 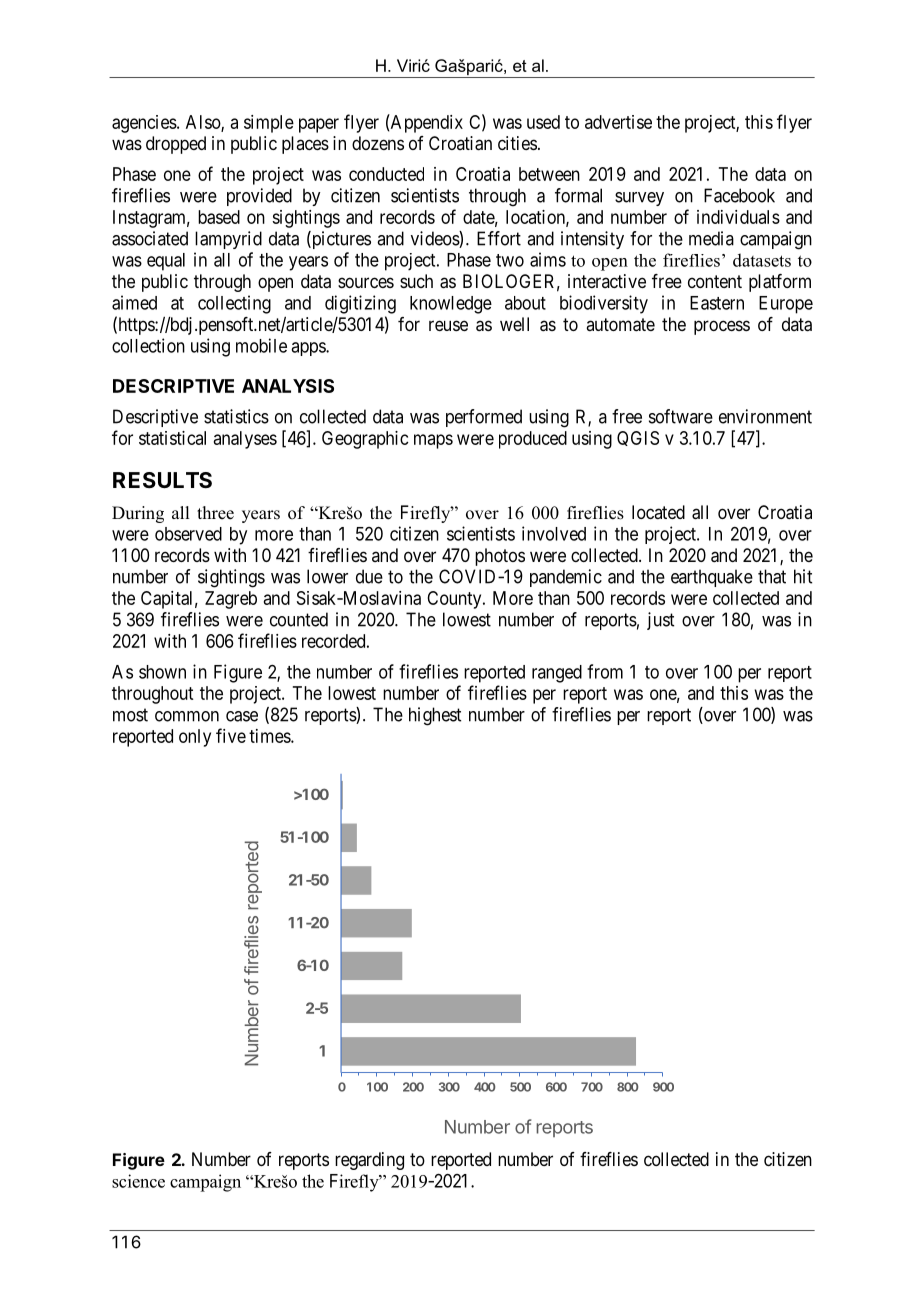 I want to click on regarding, so click(x=369, y=1161).
